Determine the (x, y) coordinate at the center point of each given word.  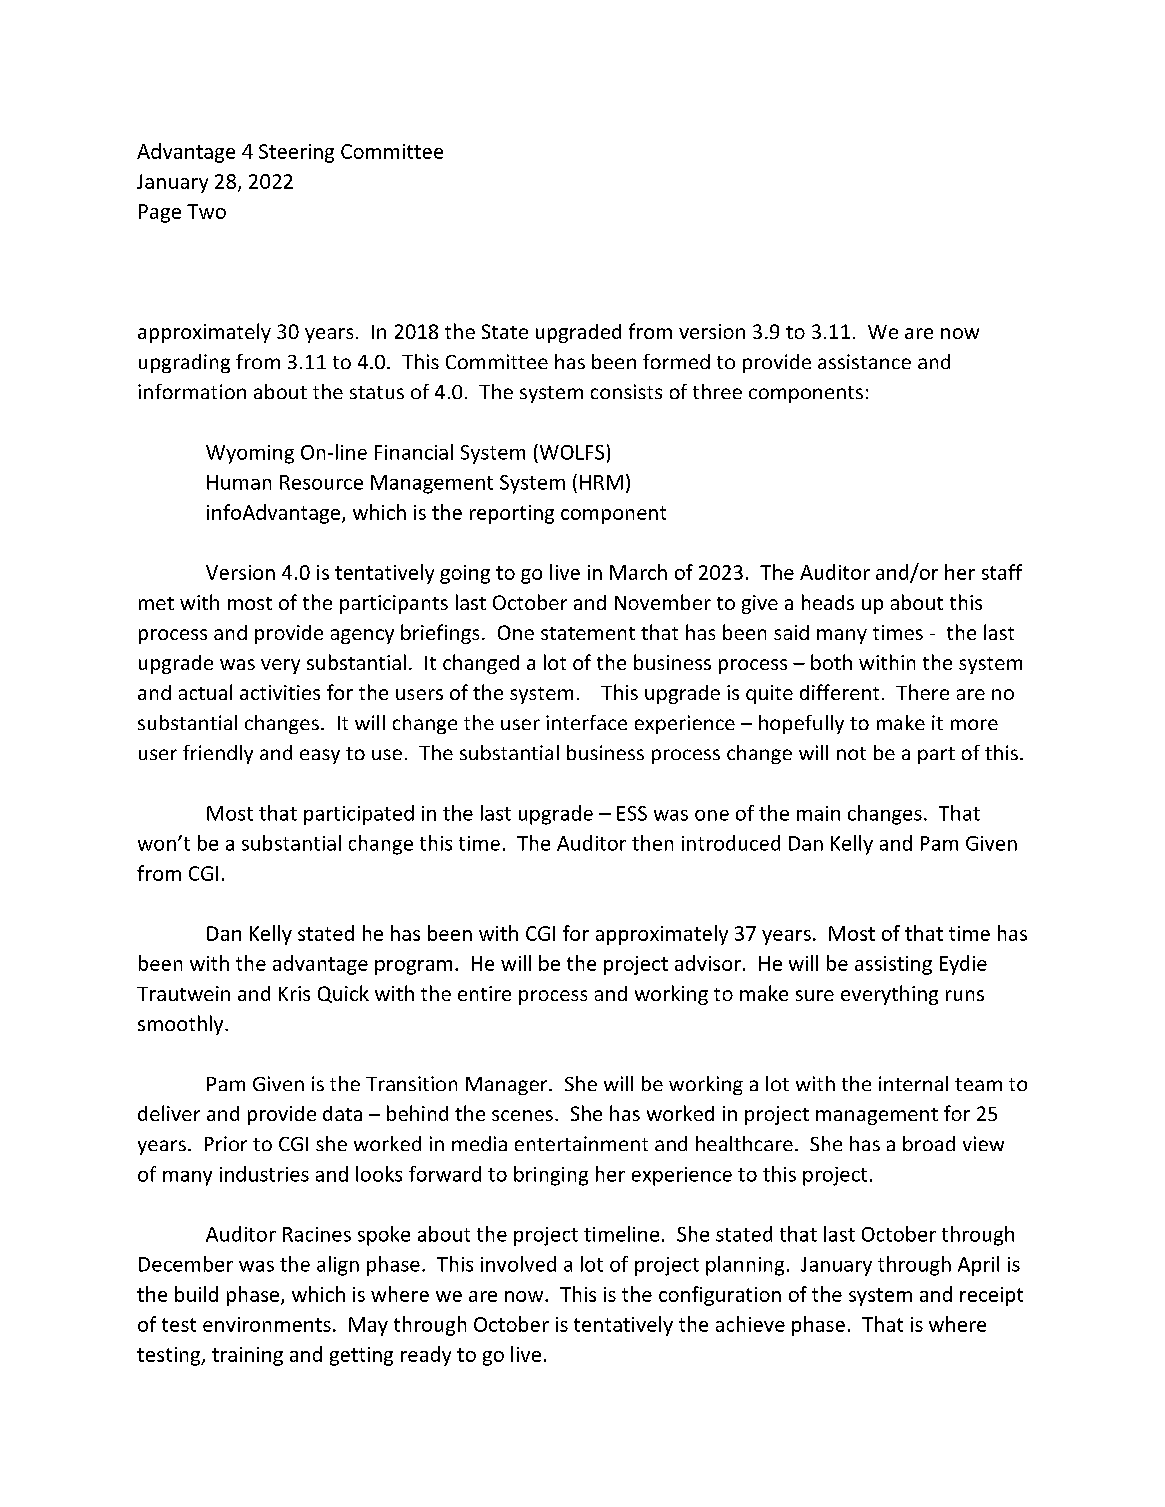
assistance (864, 361)
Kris (294, 993)
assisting (893, 965)
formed (676, 361)
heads (828, 602)
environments (267, 1324)
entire (484, 993)
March (638, 572)
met (156, 603)
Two (206, 211)
